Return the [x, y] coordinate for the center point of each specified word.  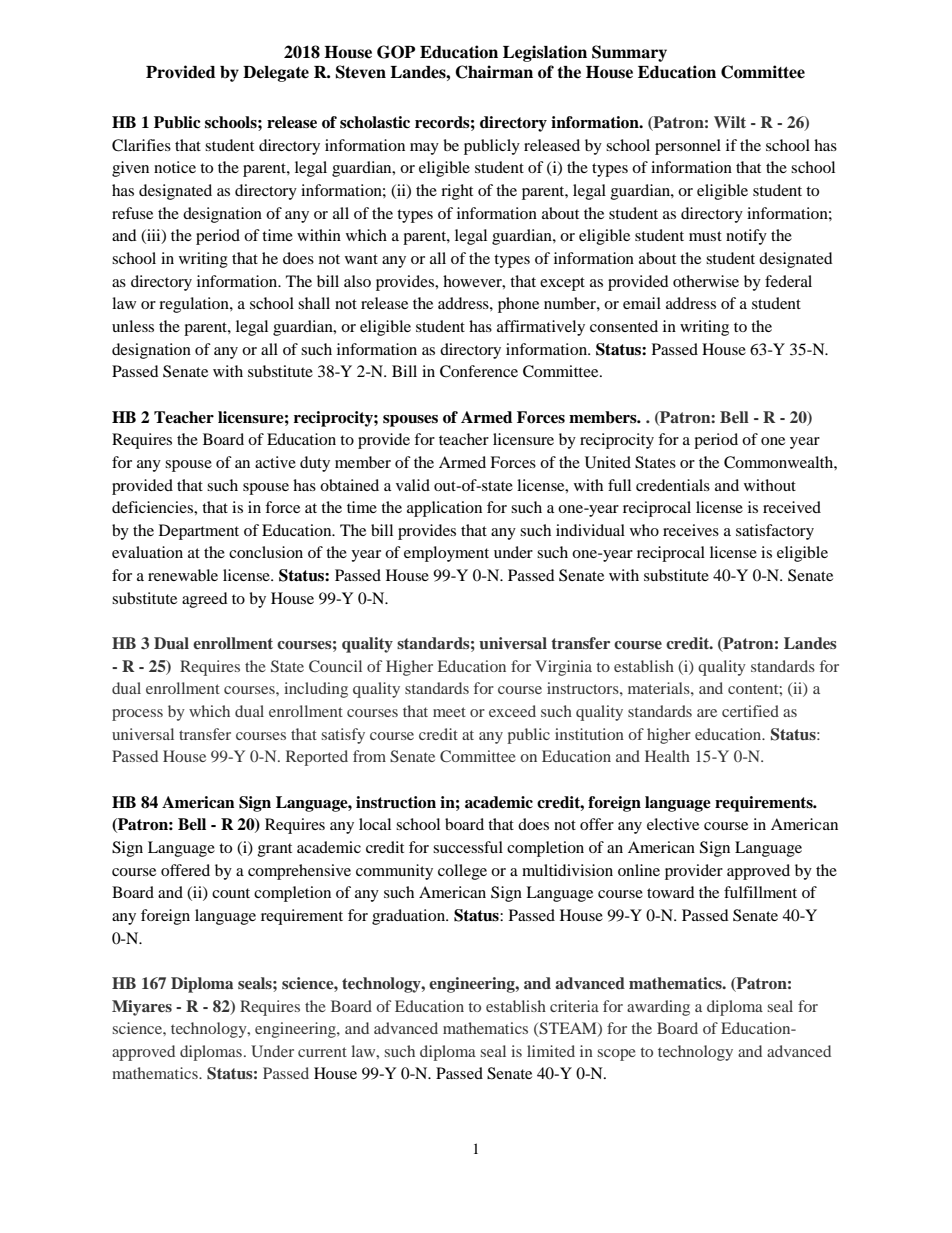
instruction [396, 802]
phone [518, 305]
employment [446, 554]
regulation [195, 305]
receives [691, 530]
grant [275, 850]
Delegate [276, 74]
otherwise [706, 281]
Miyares [142, 1008]
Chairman [494, 72]
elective [673, 824]
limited [551, 1051]
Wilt [730, 122]
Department [199, 532]
